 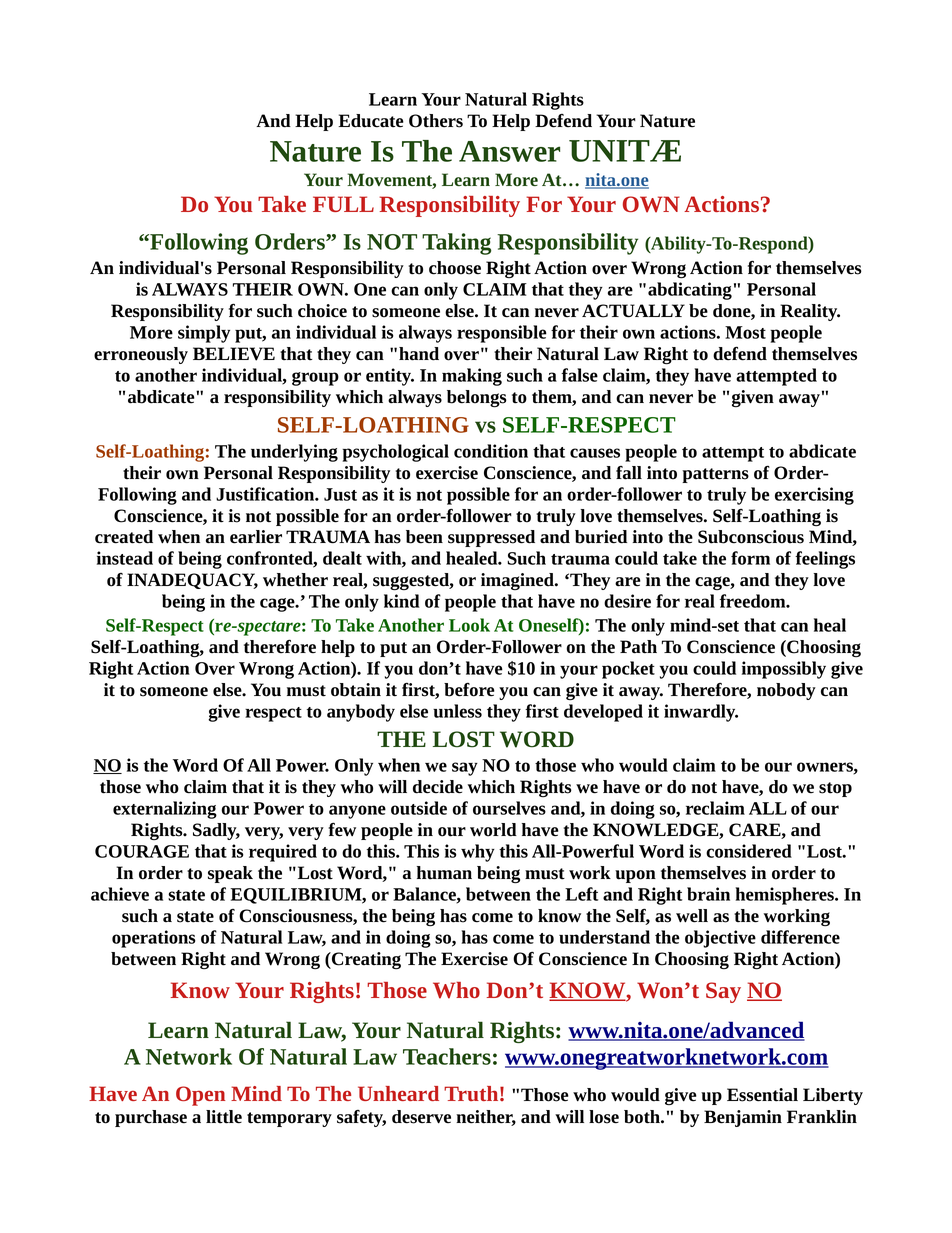 What do you see at coordinates (200, 1096) in the screenshot?
I see `Open` at bounding box center [200, 1096].
